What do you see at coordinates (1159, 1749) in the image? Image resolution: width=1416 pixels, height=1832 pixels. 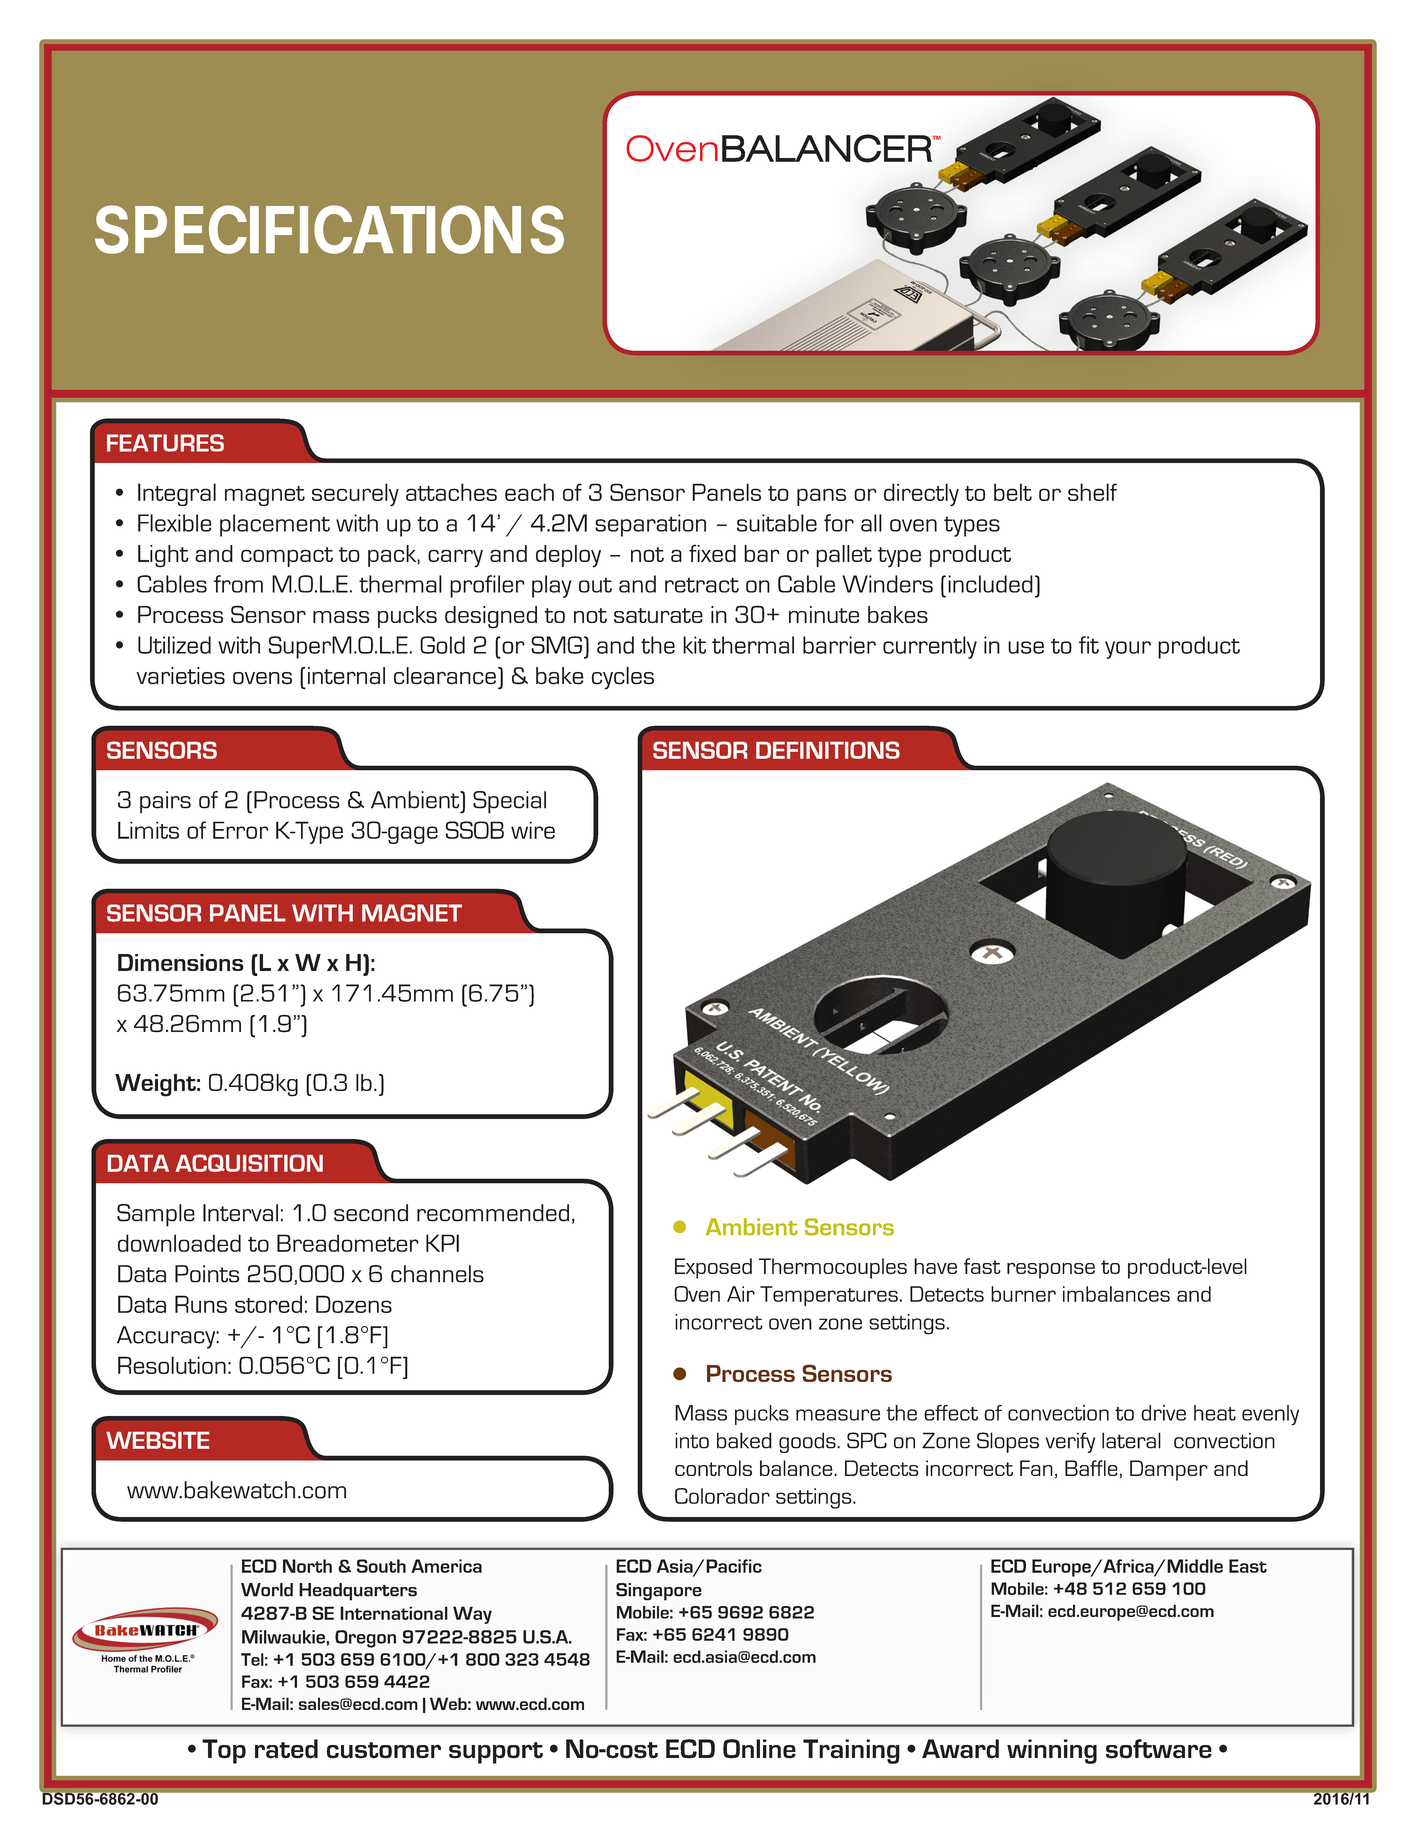 I see `software` at bounding box center [1159, 1749].
